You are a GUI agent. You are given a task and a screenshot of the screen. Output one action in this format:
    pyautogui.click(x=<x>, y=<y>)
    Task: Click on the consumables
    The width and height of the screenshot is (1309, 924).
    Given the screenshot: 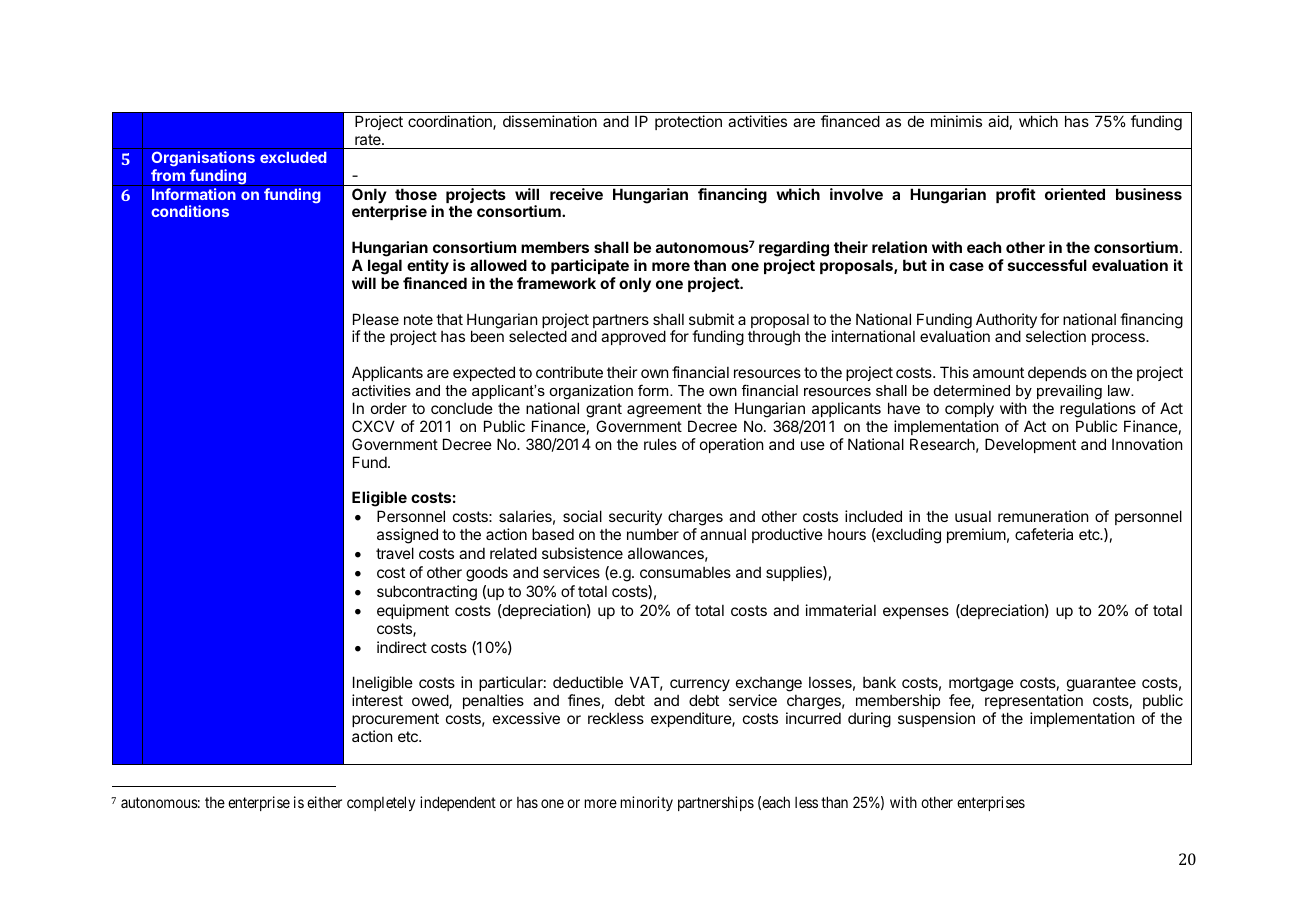 What is the action you would take?
    pyautogui.click(x=685, y=572)
